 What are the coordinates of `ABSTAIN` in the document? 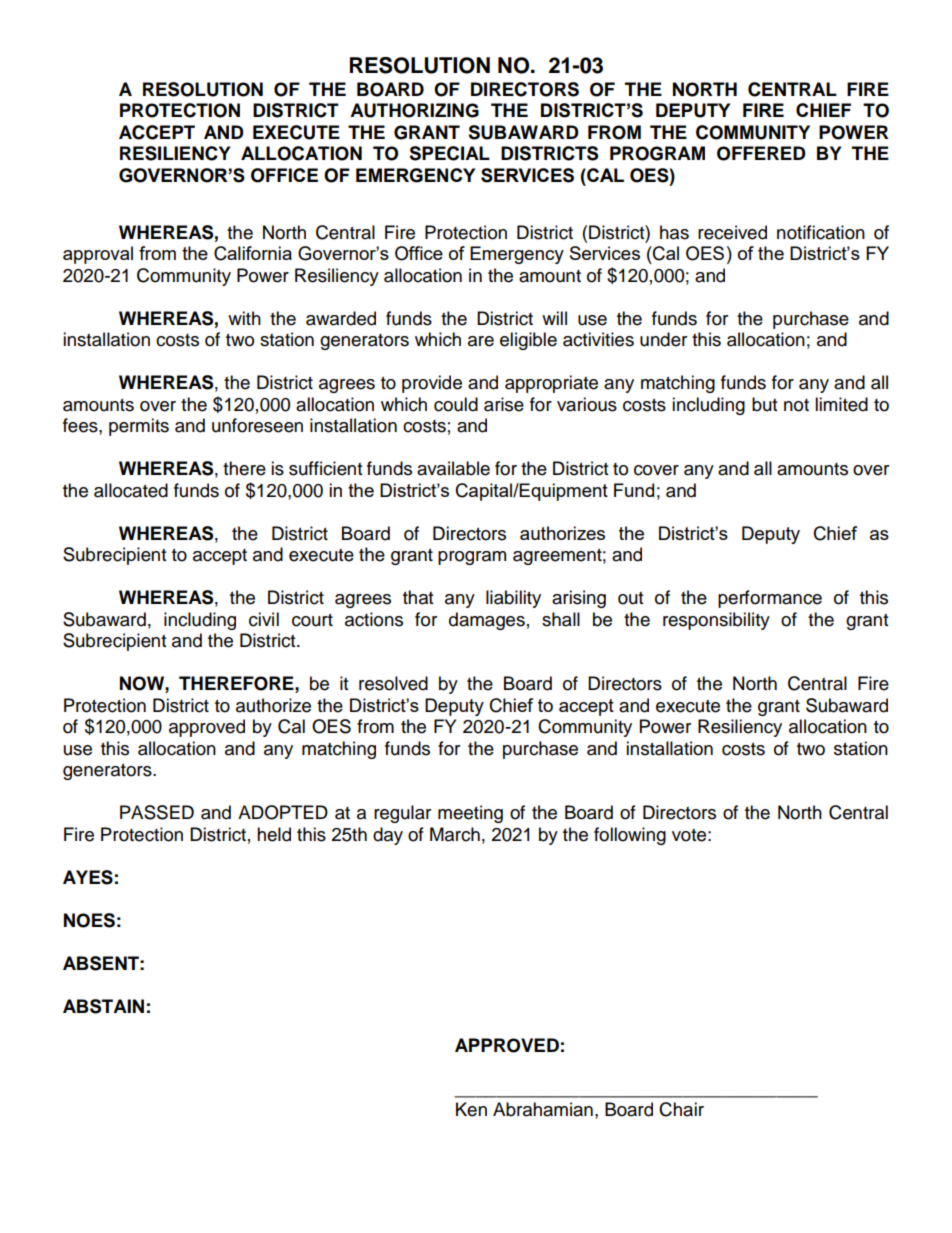 It's located at (103, 1006).
